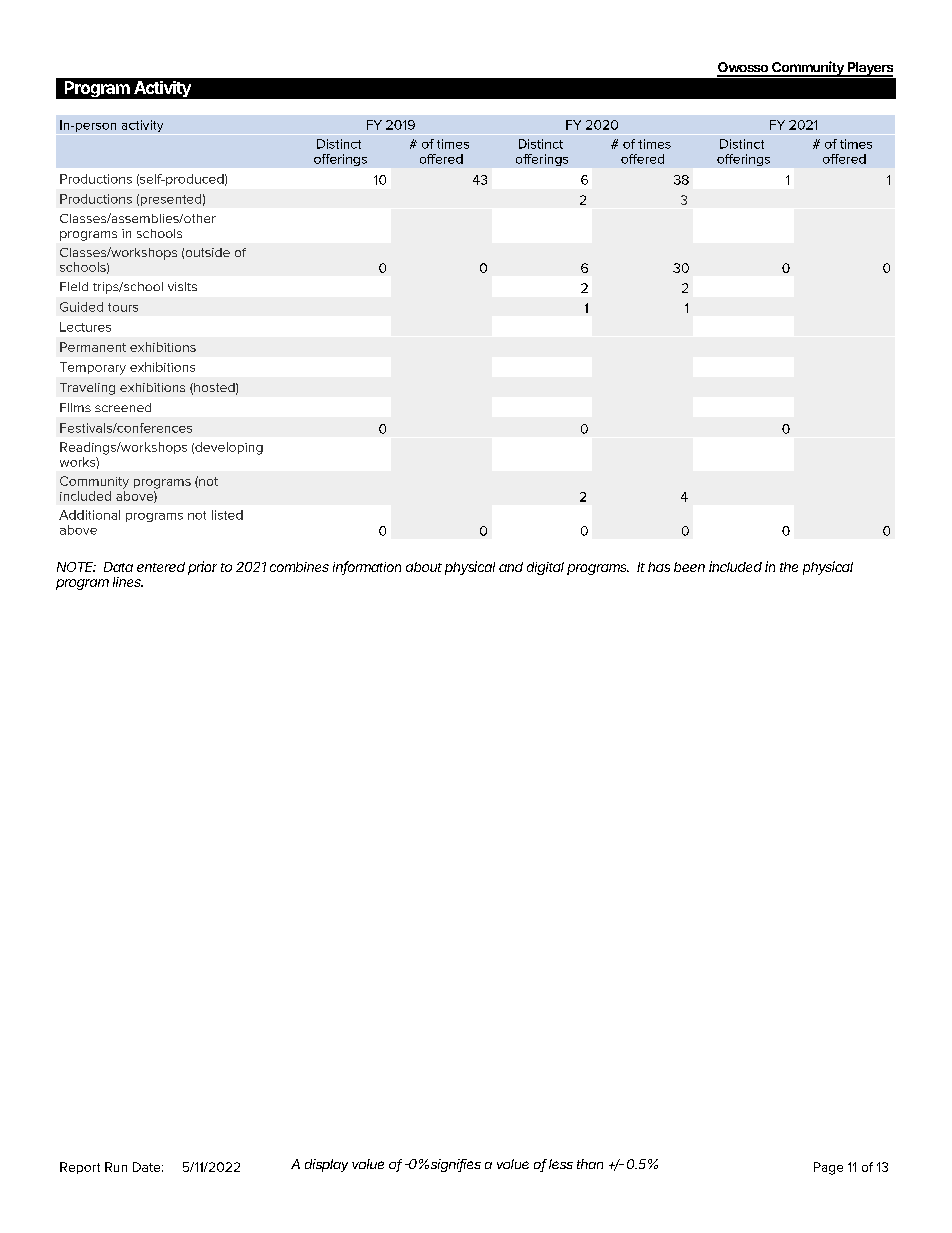 The image size is (952, 1233). Describe the element at coordinates (456, 1165) in the image. I see `signifies` at that location.
